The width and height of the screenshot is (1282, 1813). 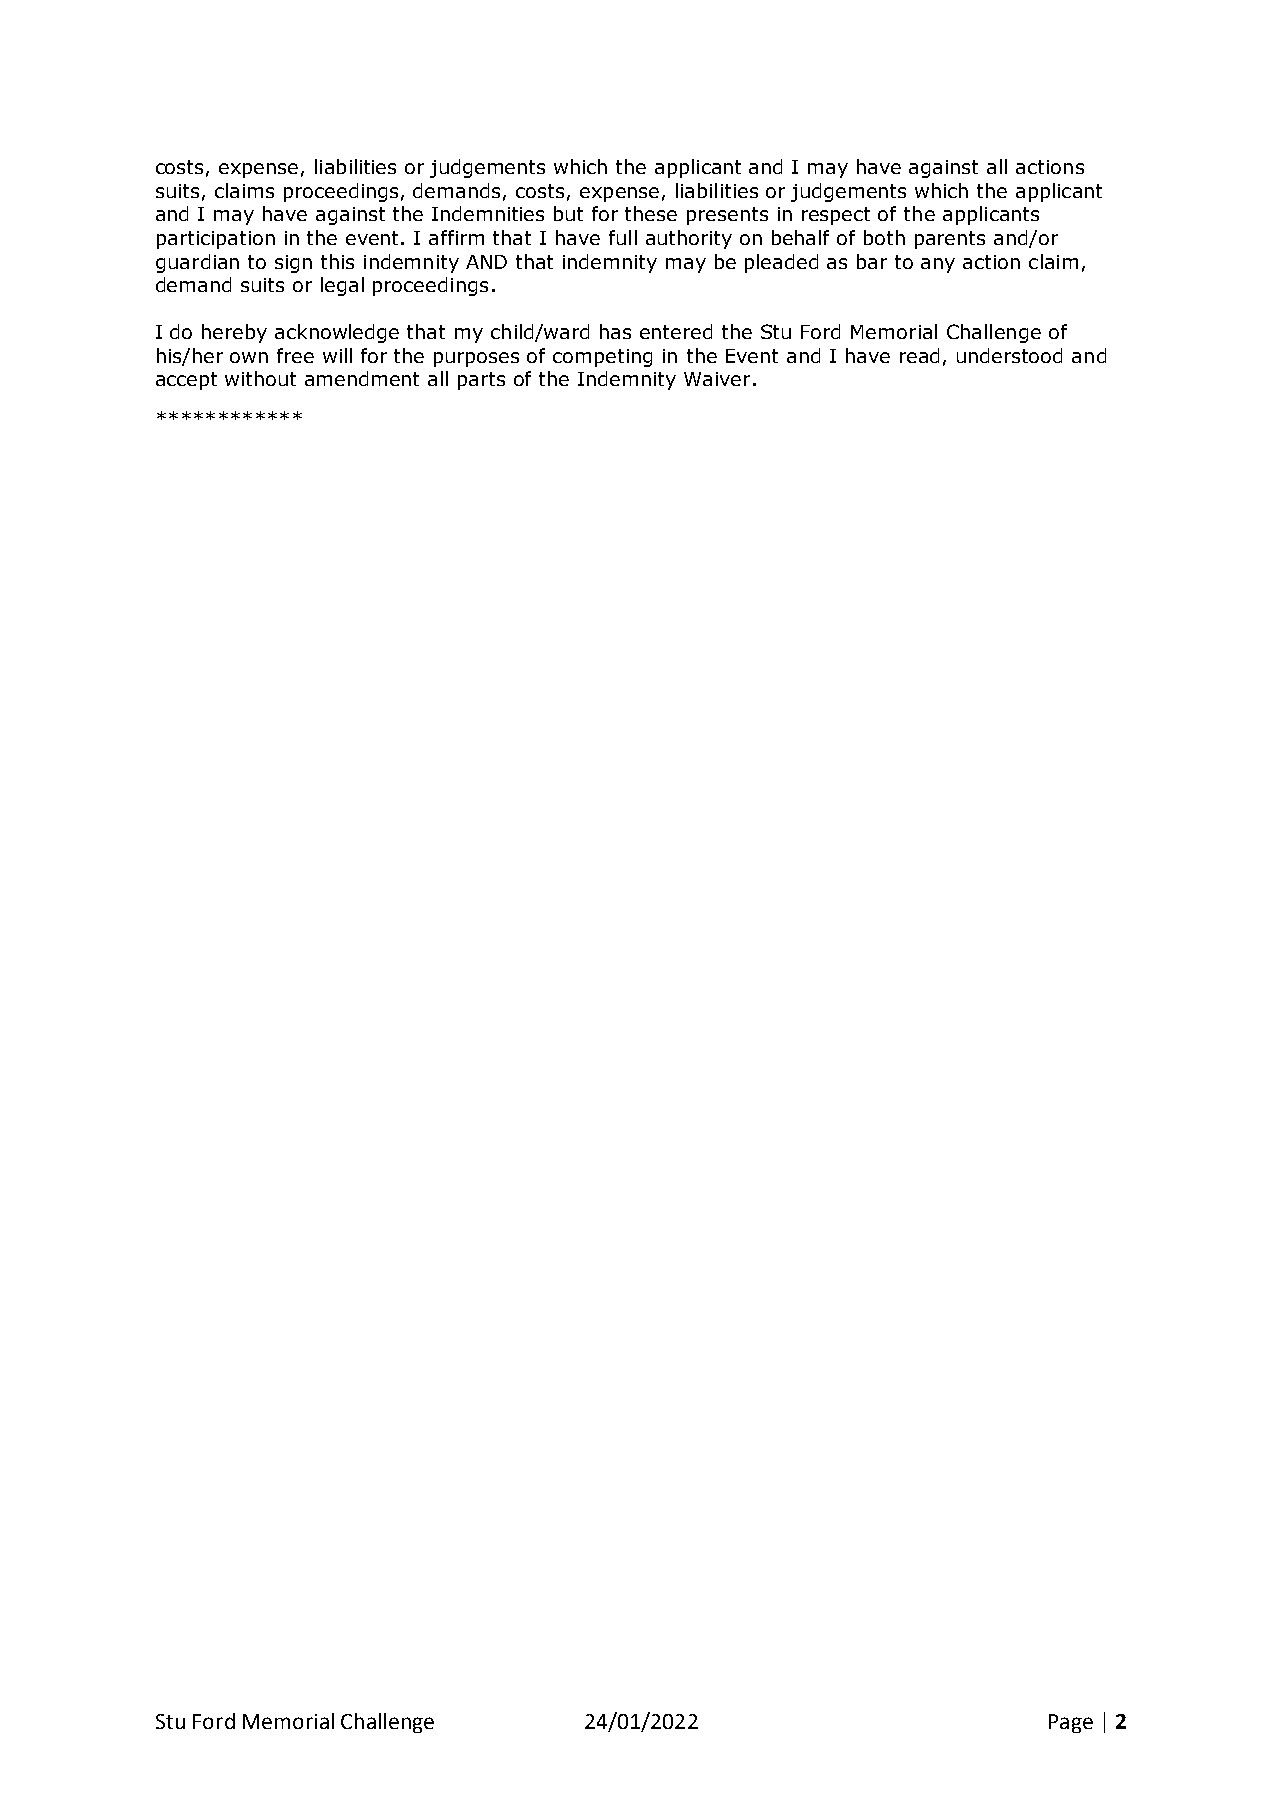 What do you see at coordinates (1071, 1723) in the screenshot?
I see `Page` at bounding box center [1071, 1723].
